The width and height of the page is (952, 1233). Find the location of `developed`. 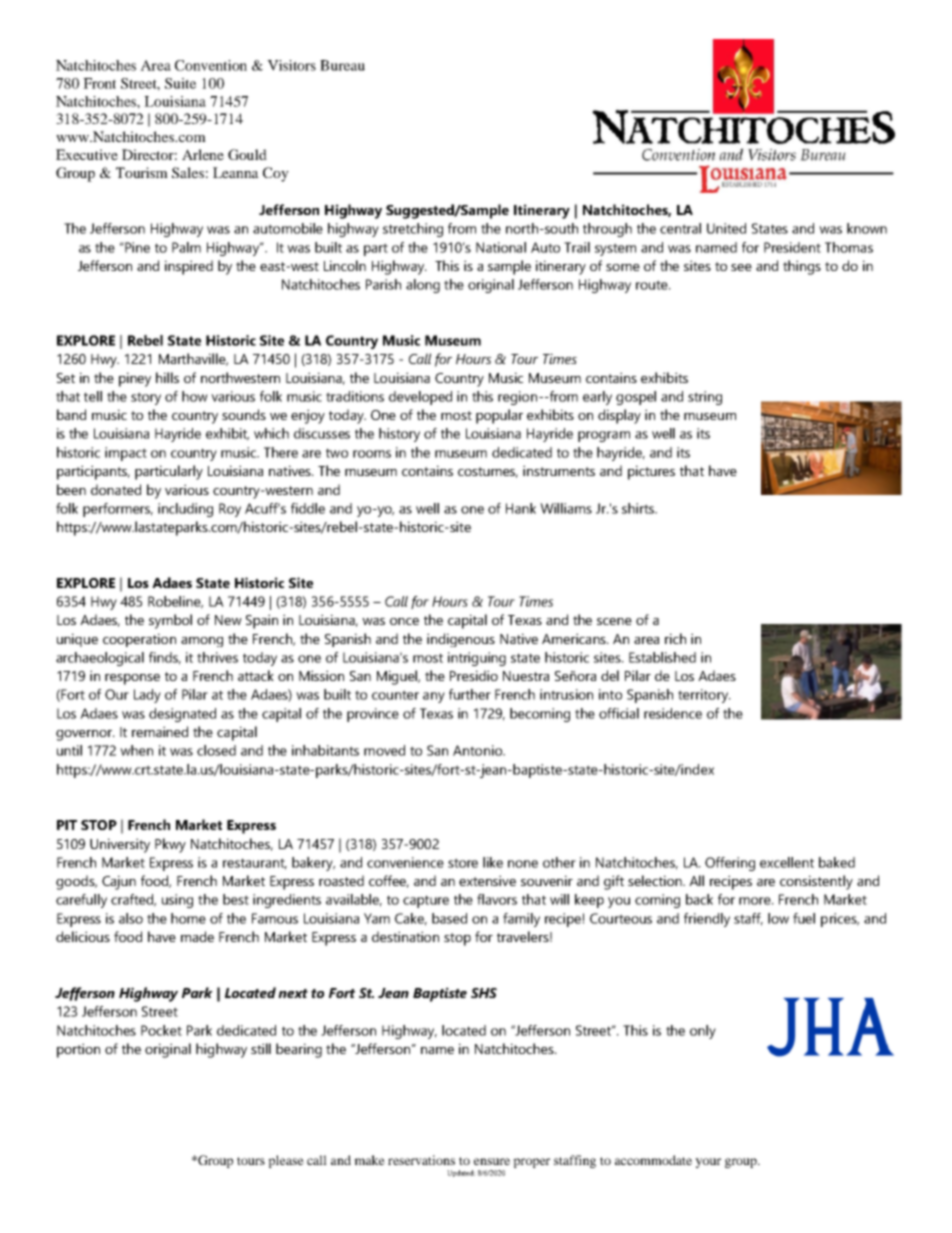

developed is located at coordinates (420, 398).
